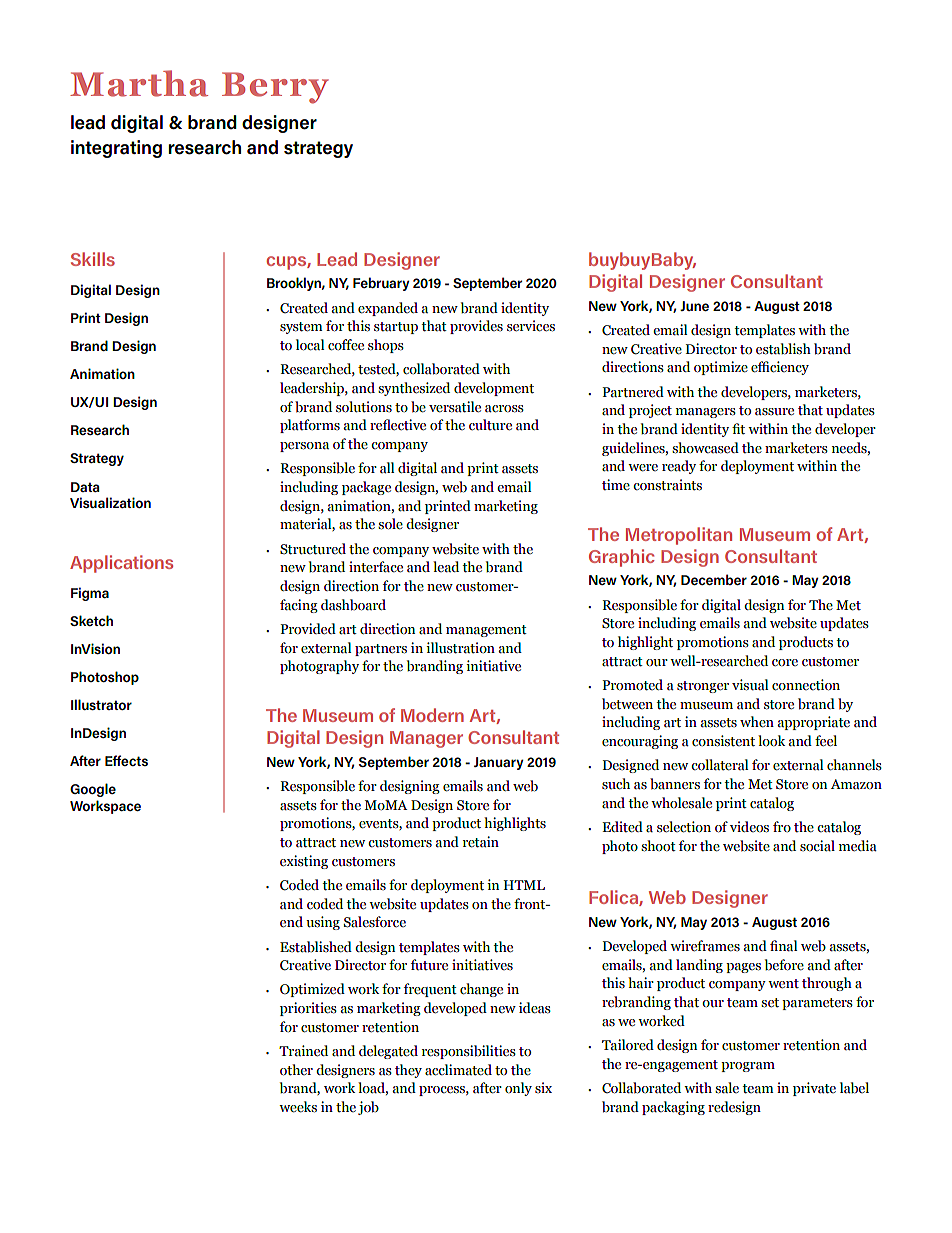 The height and width of the page is (1233, 952). Describe the element at coordinates (458, 1070) in the page. I see `acclimated` at that location.
